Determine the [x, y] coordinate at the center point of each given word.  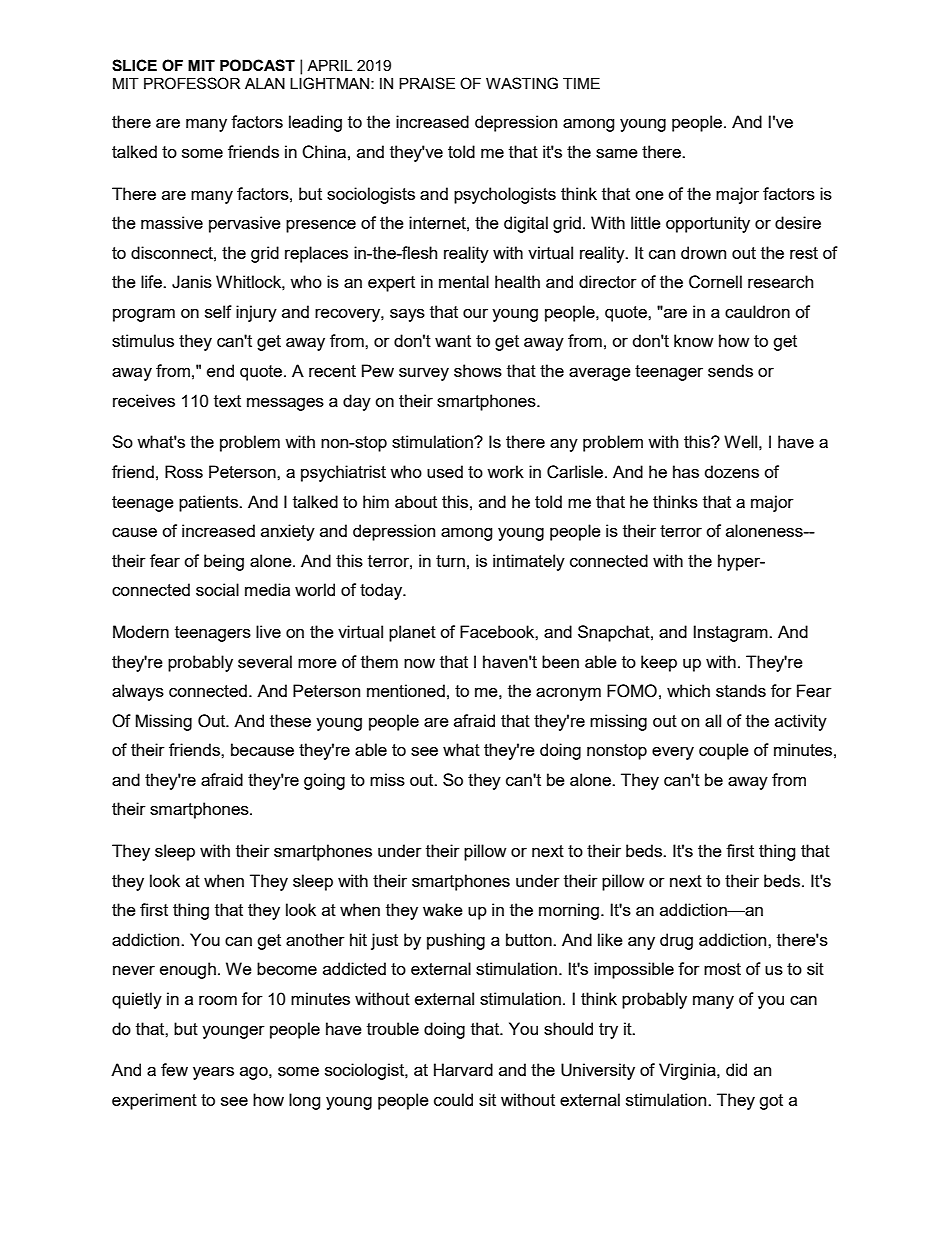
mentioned [406, 690]
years [213, 1073]
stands [741, 690]
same [617, 153]
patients [210, 503]
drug [676, 941]
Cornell [715, 282]
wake [443, 909]
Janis [192, 282]
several [265, 661]
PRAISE [427, 83]
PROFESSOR [192, 83]
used [445, 471]
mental [464, 281]
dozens [732, 471]
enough [188, 970]
